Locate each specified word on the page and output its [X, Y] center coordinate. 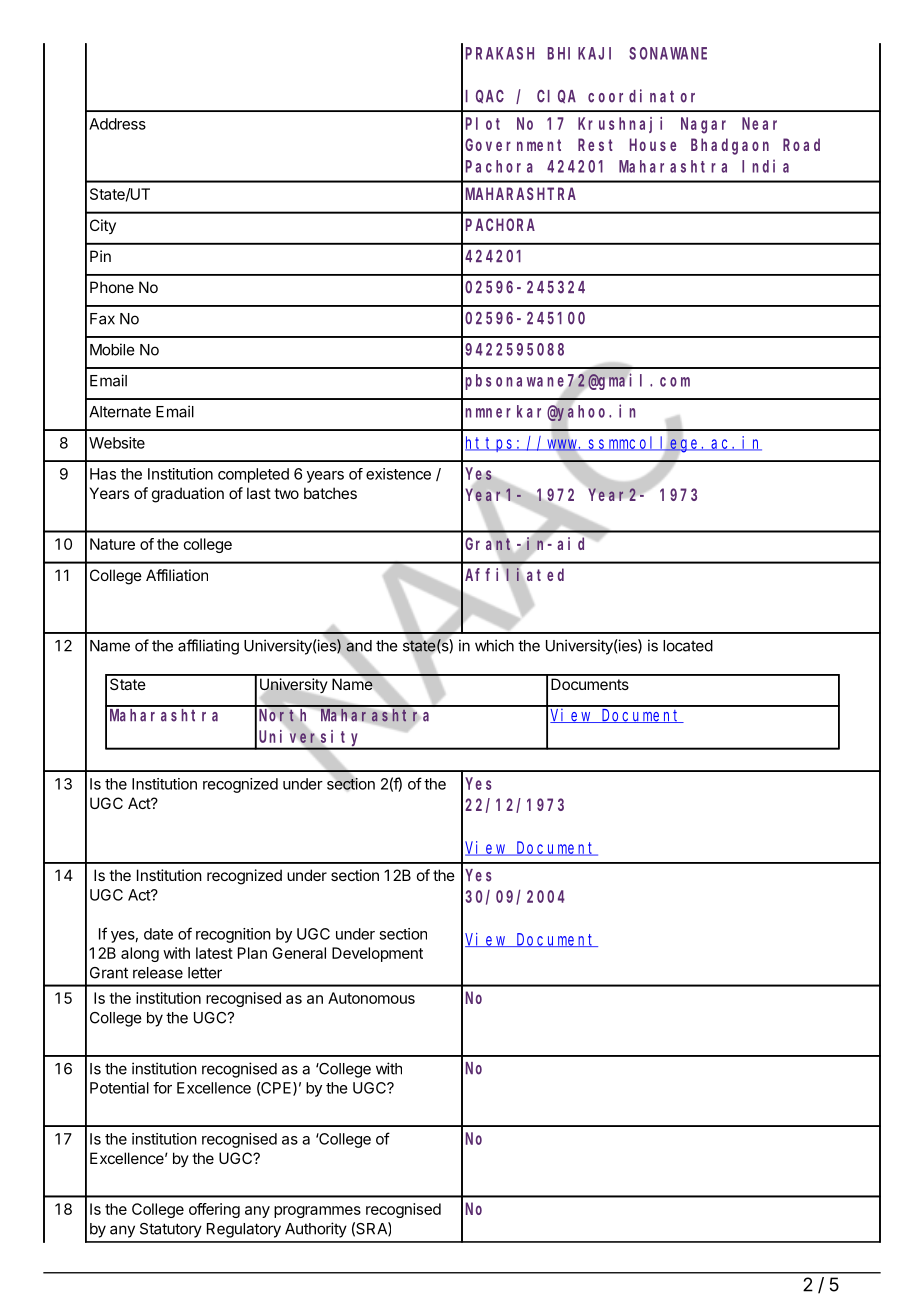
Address [117, 124]
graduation [188, 495]
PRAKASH [500, 53]
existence [398, 474]
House [653, 145]
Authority [316, 1230]
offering [214, 1210]
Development [377, 954]
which [494, 645]
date [158, 934]
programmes [317, 1212]
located [688, 646]
